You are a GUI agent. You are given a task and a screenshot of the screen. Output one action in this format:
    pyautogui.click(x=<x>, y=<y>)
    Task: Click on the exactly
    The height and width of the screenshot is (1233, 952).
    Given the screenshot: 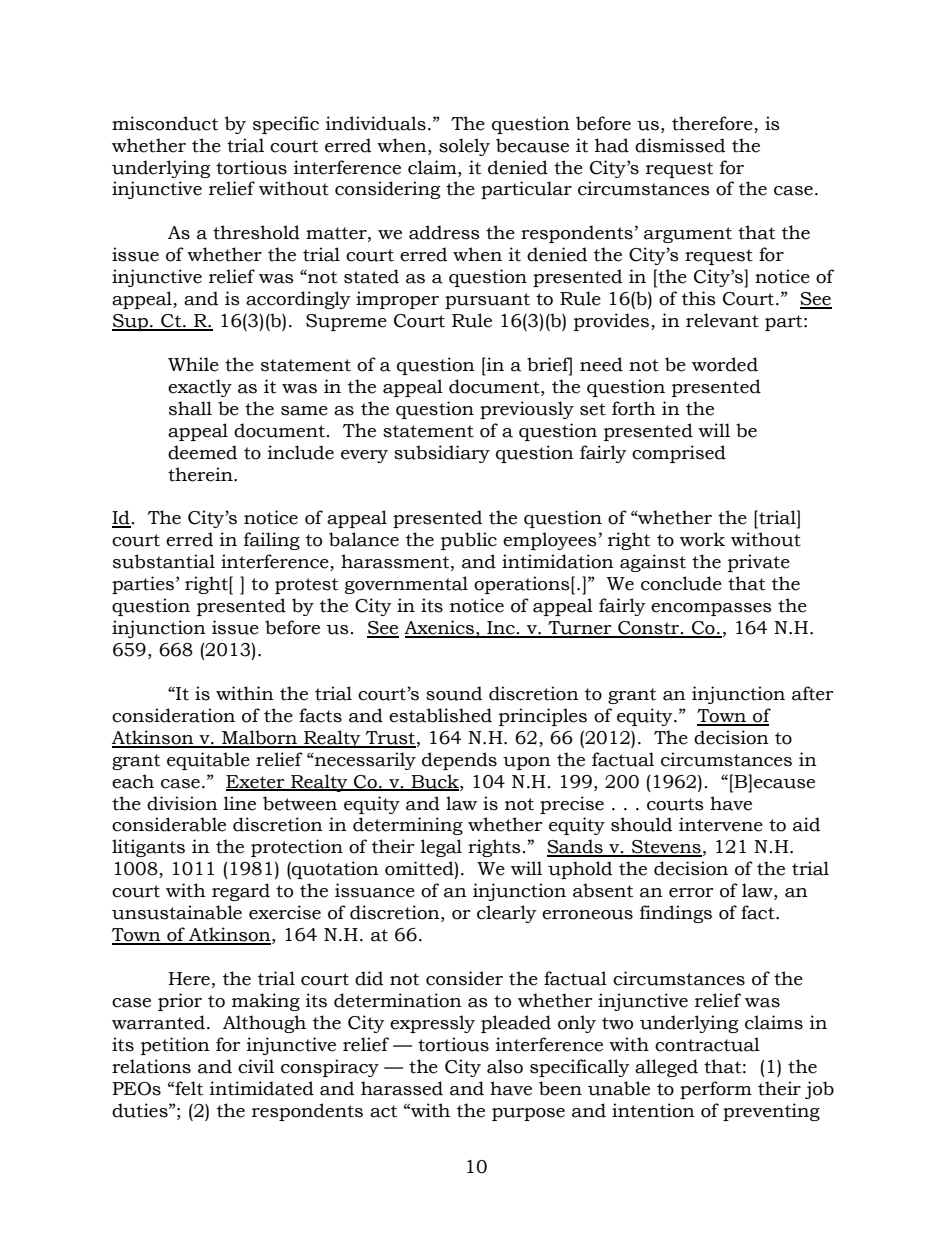 What is the action you would take?
    pyautogui.click(x=200, y=388)
